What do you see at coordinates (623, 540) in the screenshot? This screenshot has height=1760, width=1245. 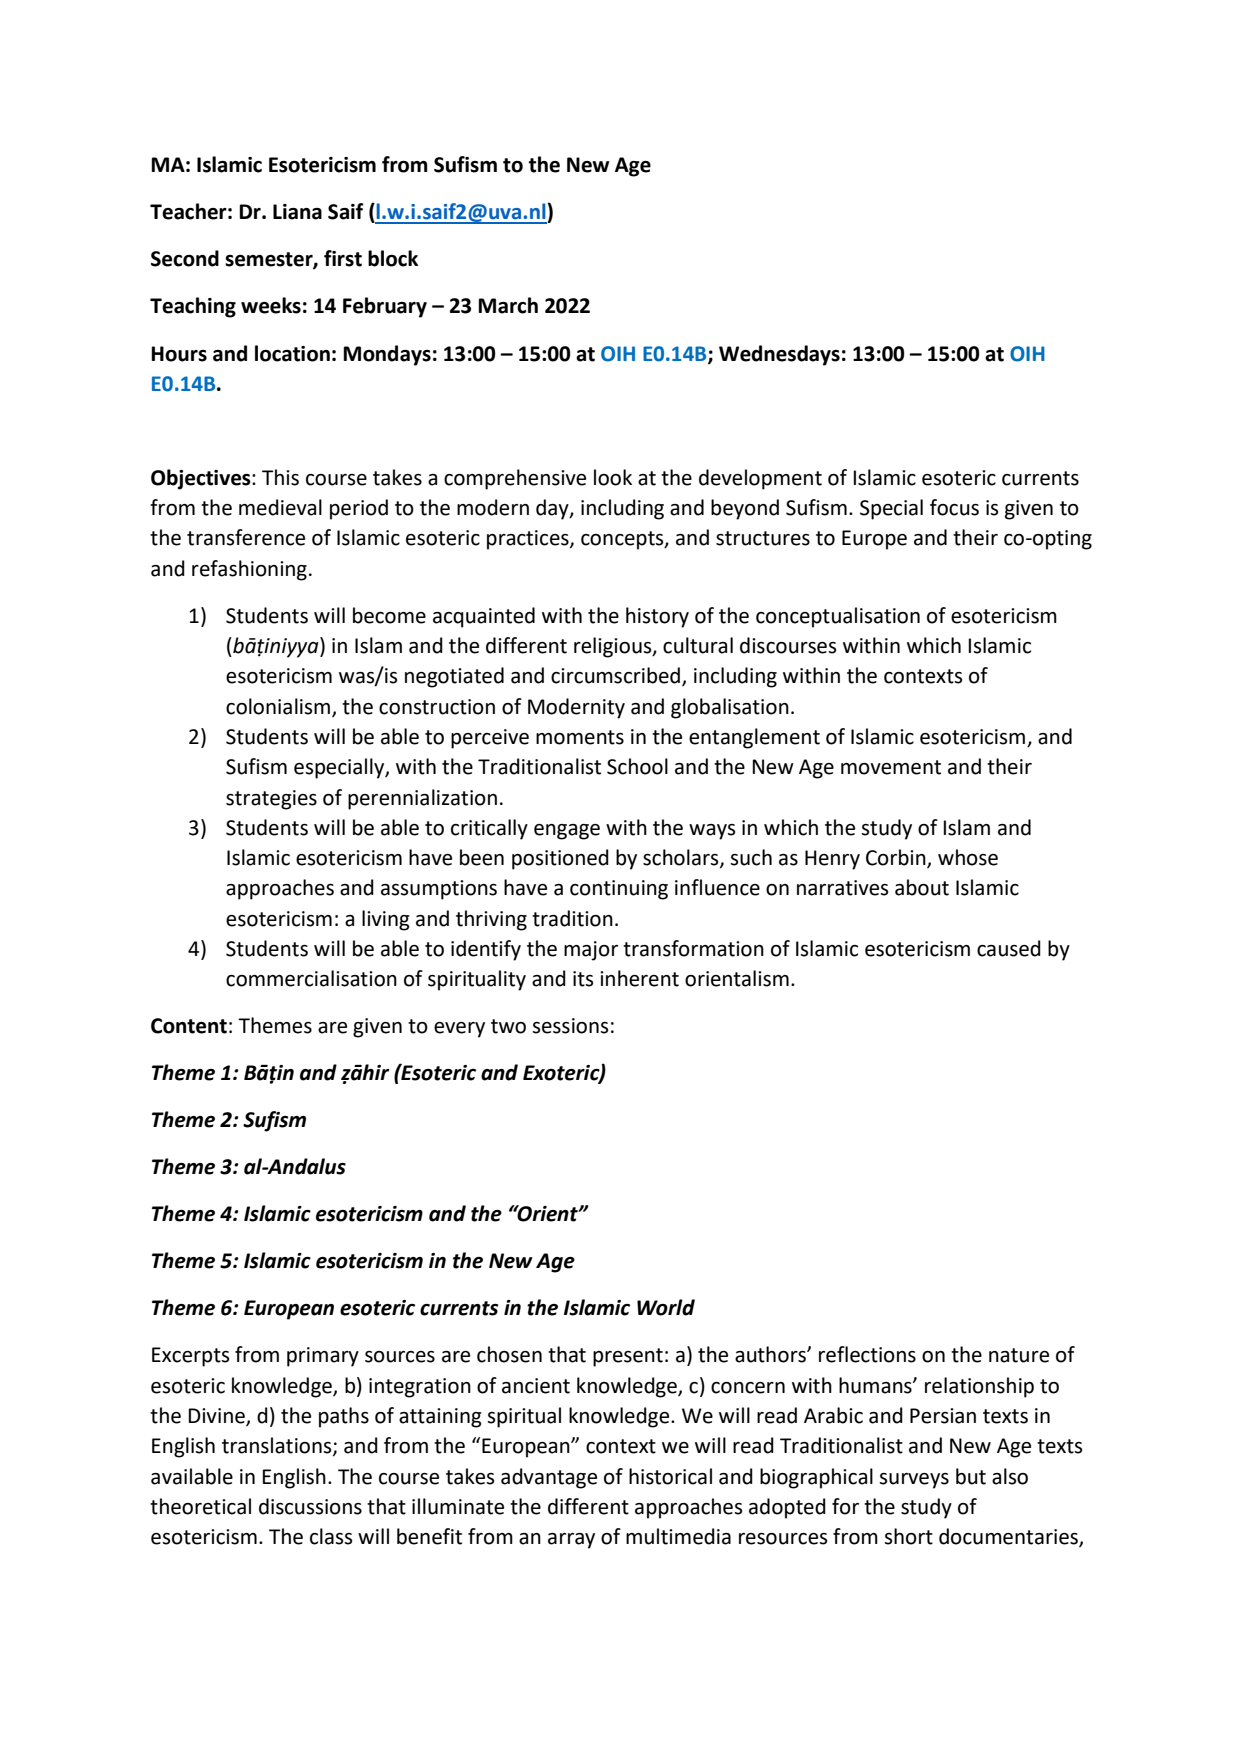 I see `concepts` at bounding box center [623, 540].
